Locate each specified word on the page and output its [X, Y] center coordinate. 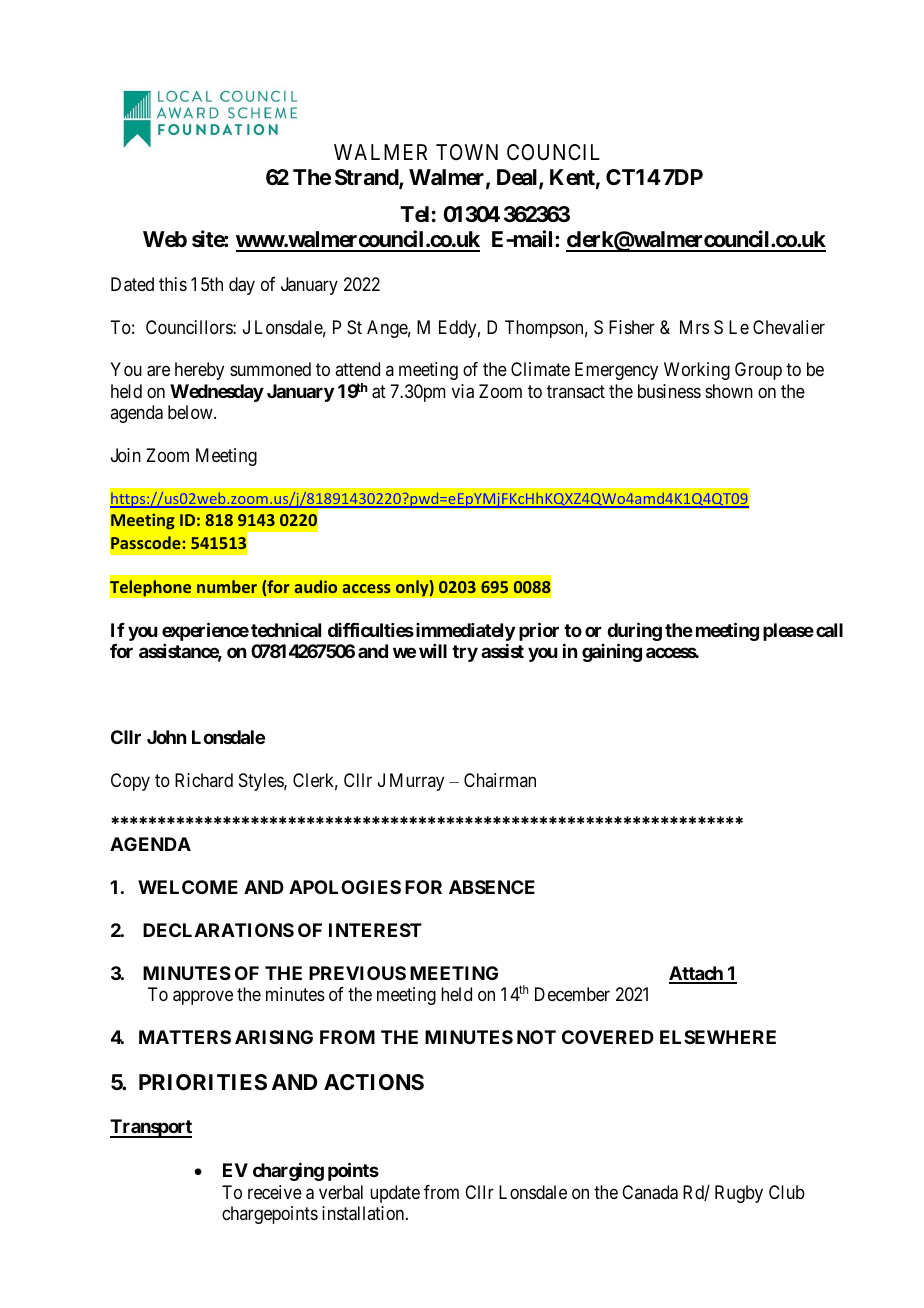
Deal [518, 178]
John [166, 737]
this [173, 284]
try [465, 653]
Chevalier [789, 327]
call [829, 630]
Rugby [739, 1194]
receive [275, 1192]
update [395, 1194]
